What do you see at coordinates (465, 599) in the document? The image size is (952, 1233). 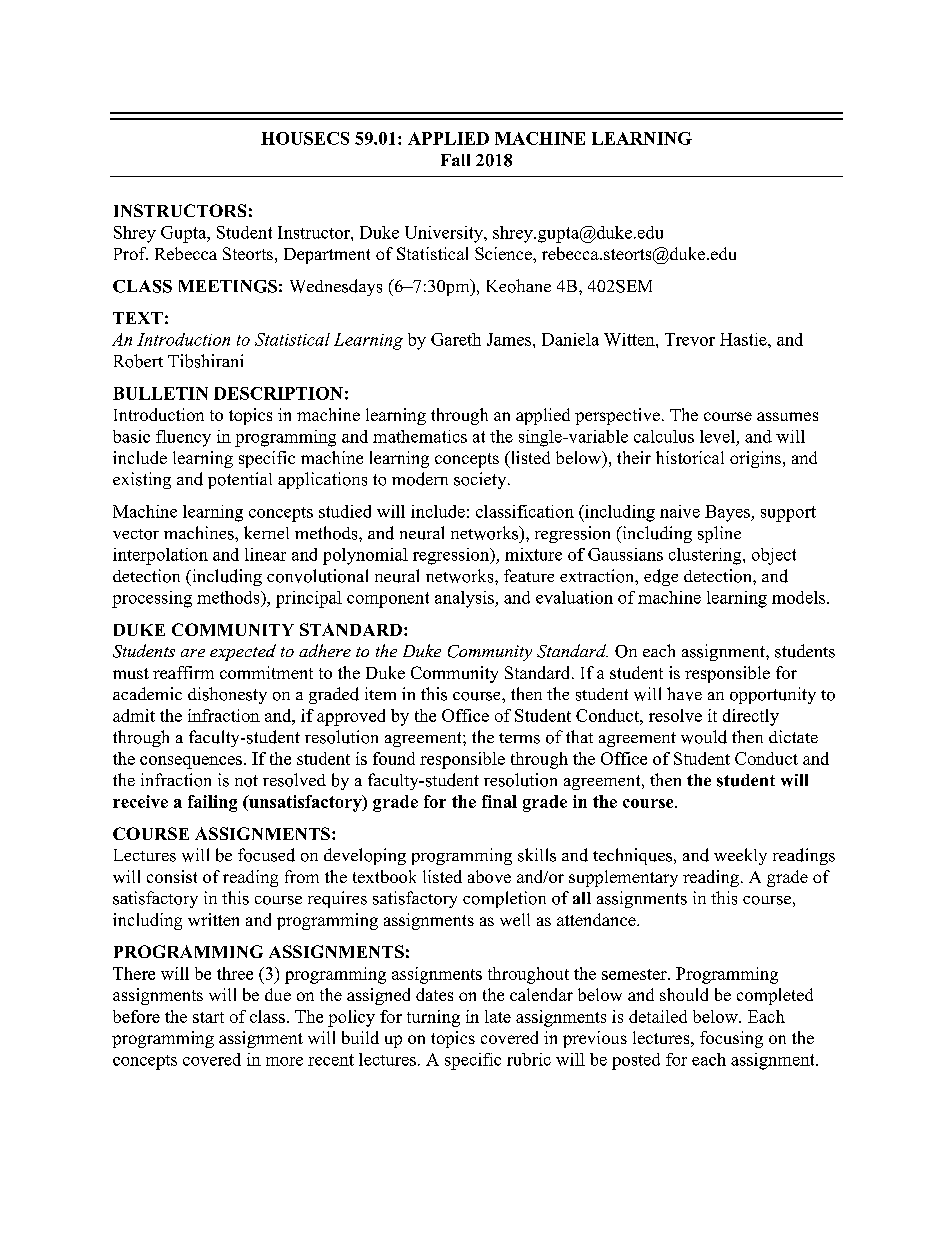 I see `analysis` at bounding box center [465, 599].
